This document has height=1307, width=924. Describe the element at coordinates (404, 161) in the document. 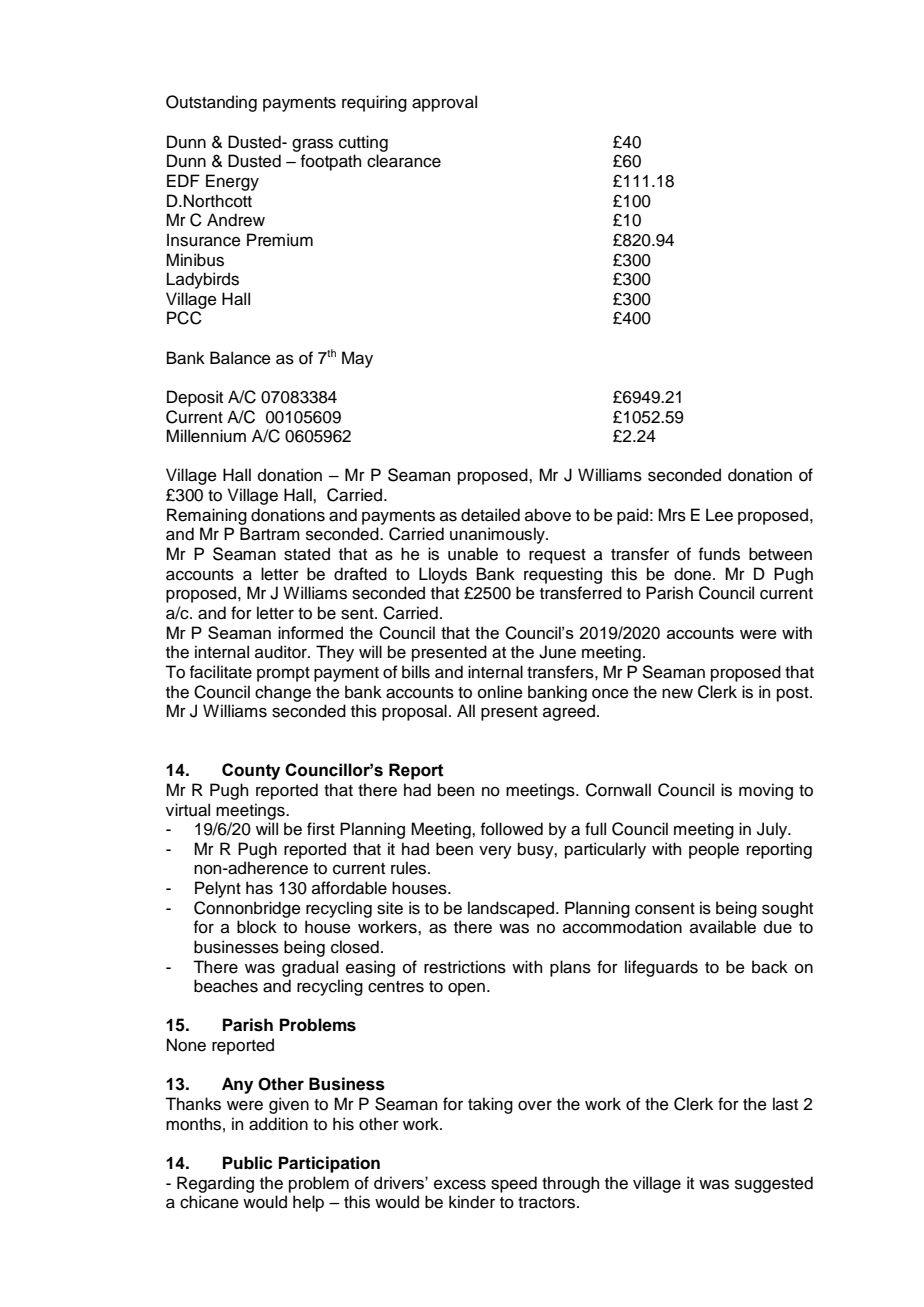

I see `clearance` at that location.
